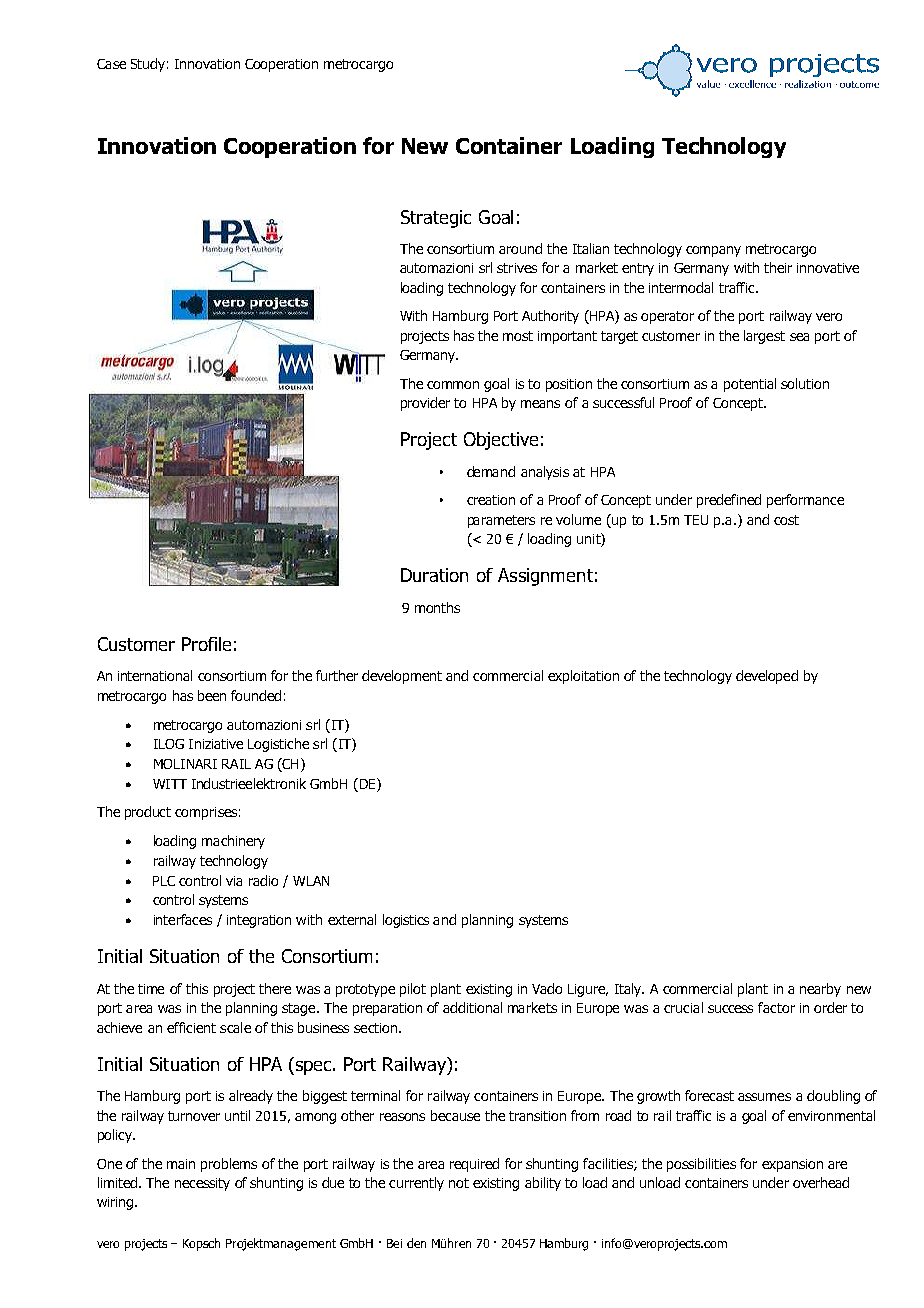  I want to click on months, so click(437, 607).
